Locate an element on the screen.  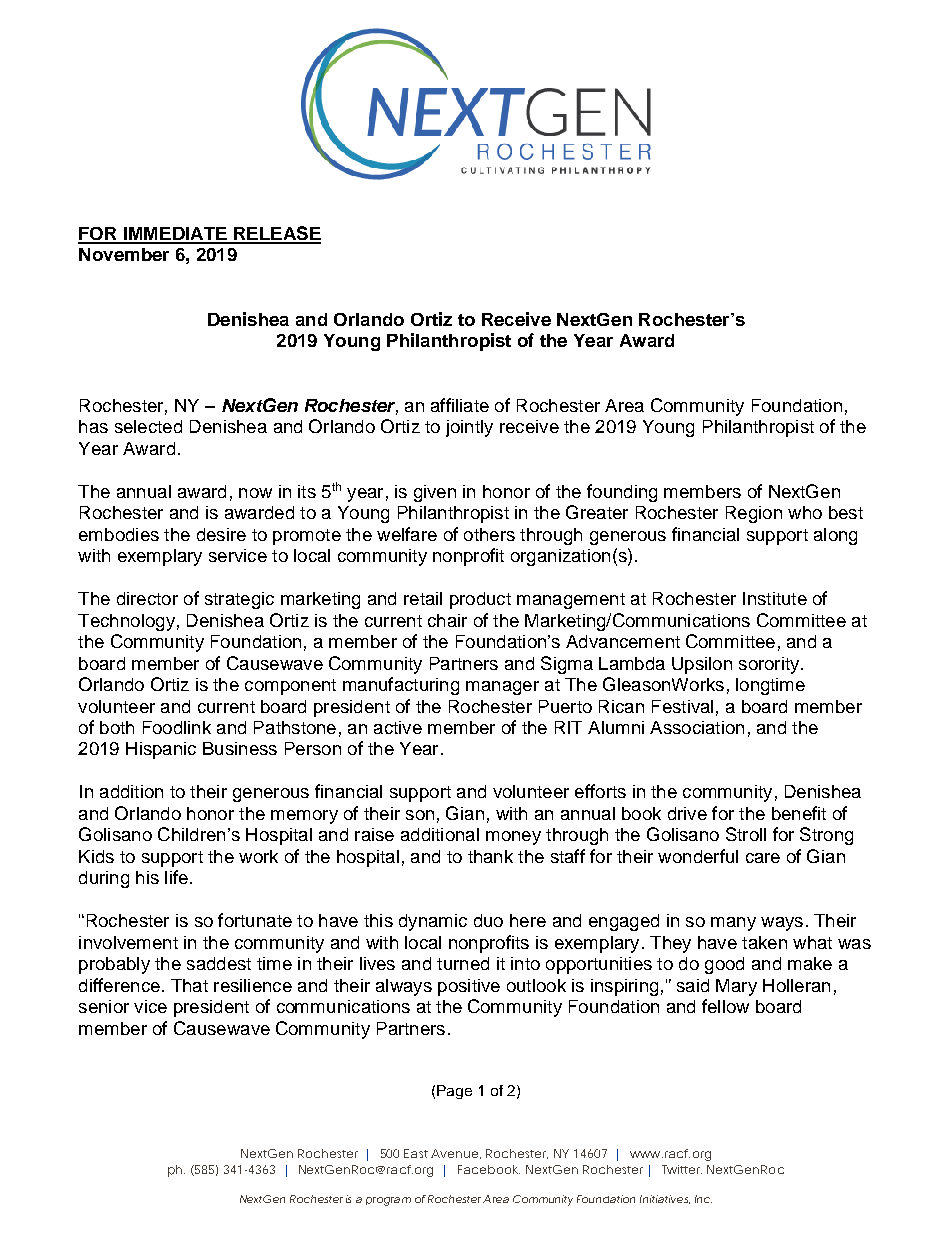
manager is located at coordinates (502, 688).
